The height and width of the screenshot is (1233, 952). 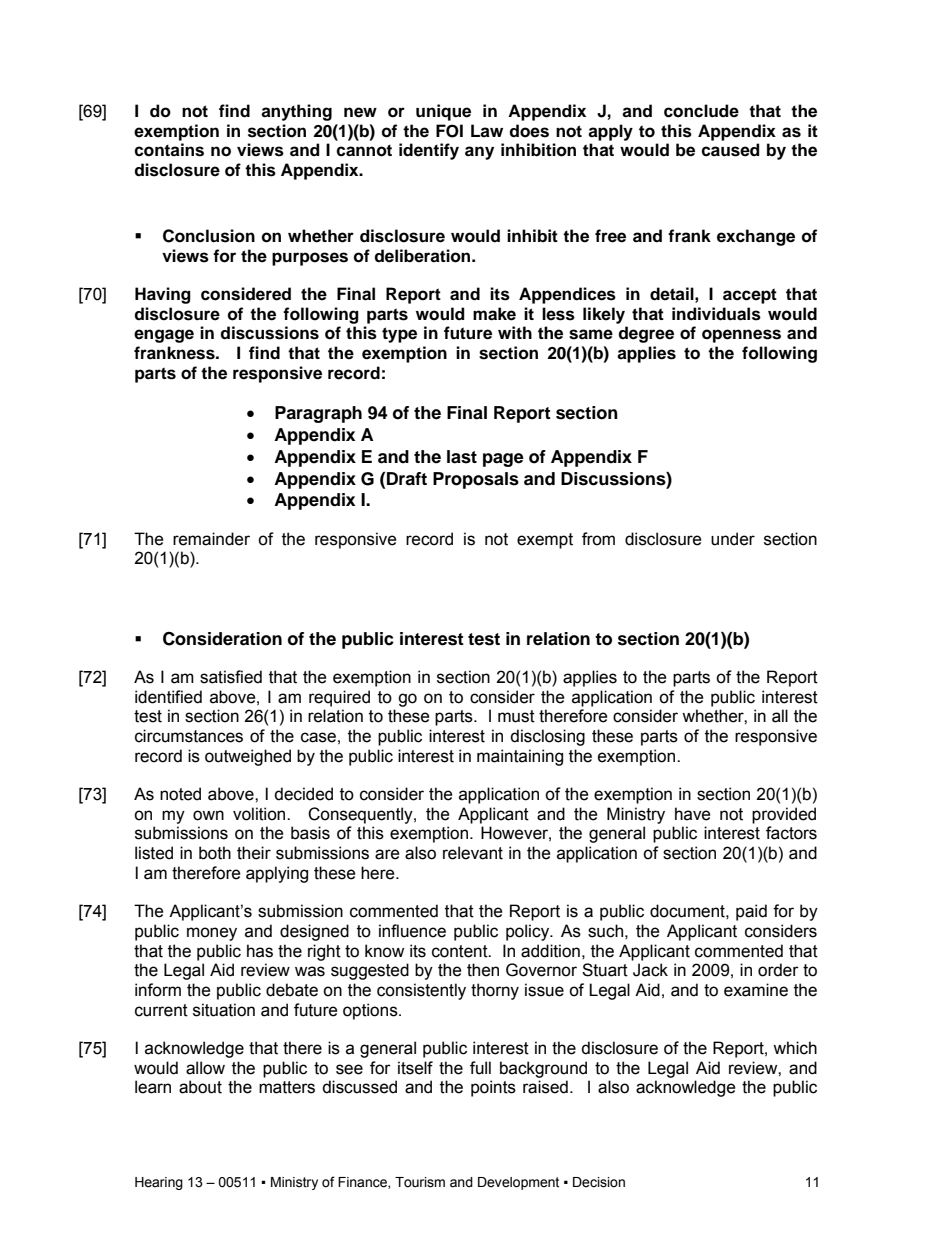 What do you see at coordinates (211, 539) in the screenshot?
I see `remainder` at bounding box center [211, 539].
